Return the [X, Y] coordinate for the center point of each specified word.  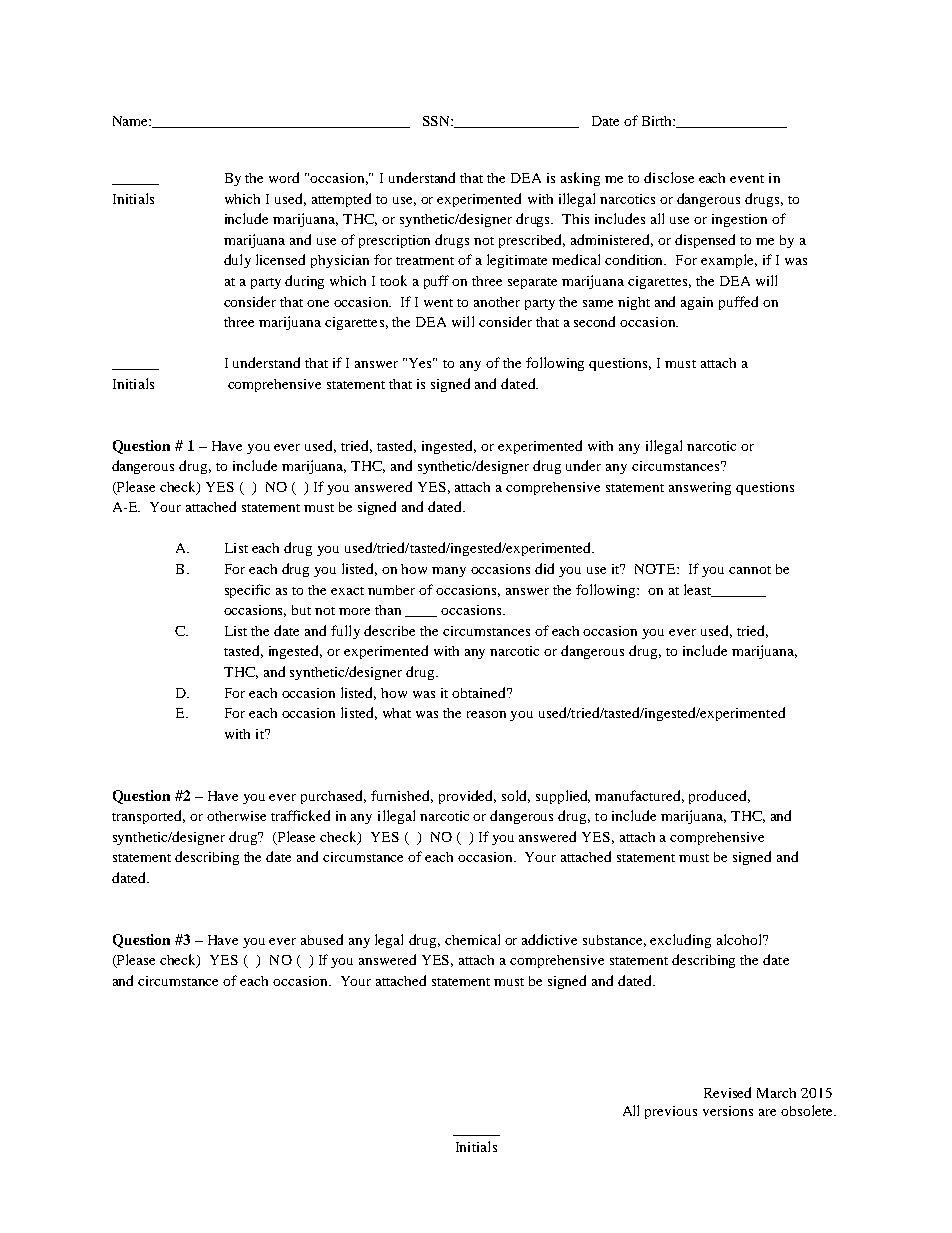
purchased [333, 797]
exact [347, 591]
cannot [750, 570]
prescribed [532, 241]
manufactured [639, 796]
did [544, 568]
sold [516, 796]
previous [671, 1112]
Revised [727, 1092]
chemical [472, 939]
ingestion [739, 220]
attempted [341, 200]
